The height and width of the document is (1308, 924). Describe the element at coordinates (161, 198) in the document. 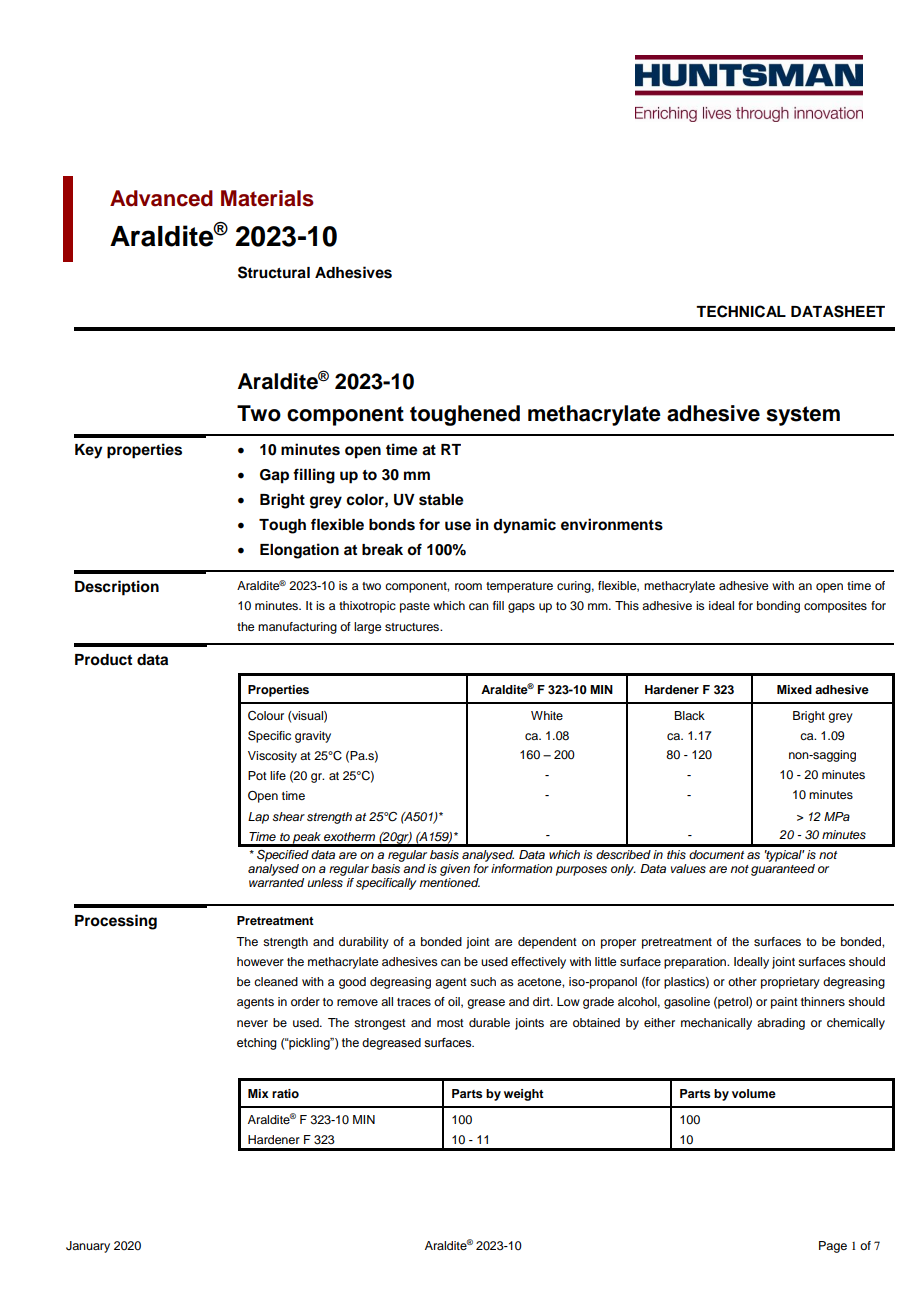

I see `Advanced` at that location.
